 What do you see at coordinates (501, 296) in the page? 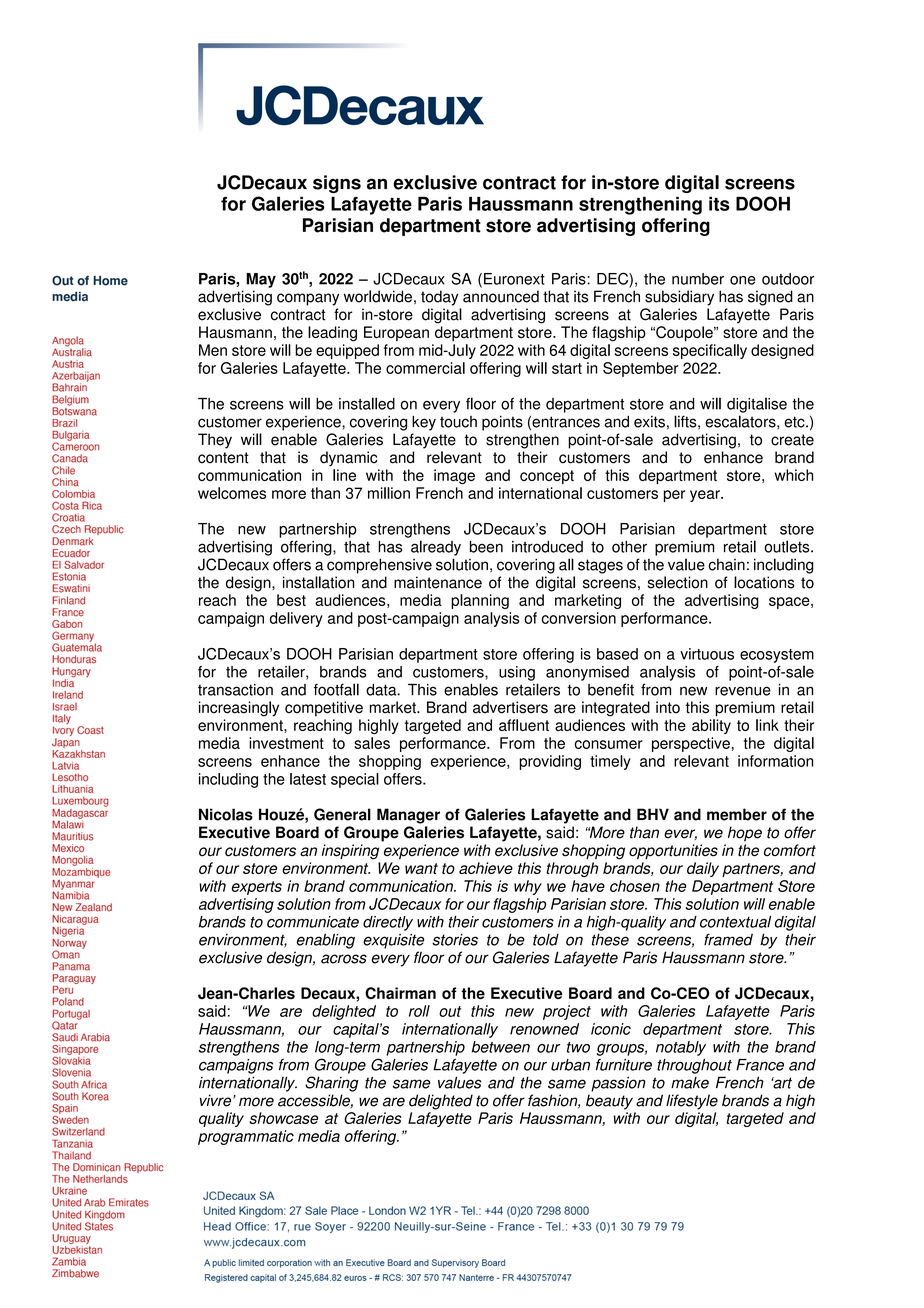
I see `announced` at bounding box center [501, 296].
